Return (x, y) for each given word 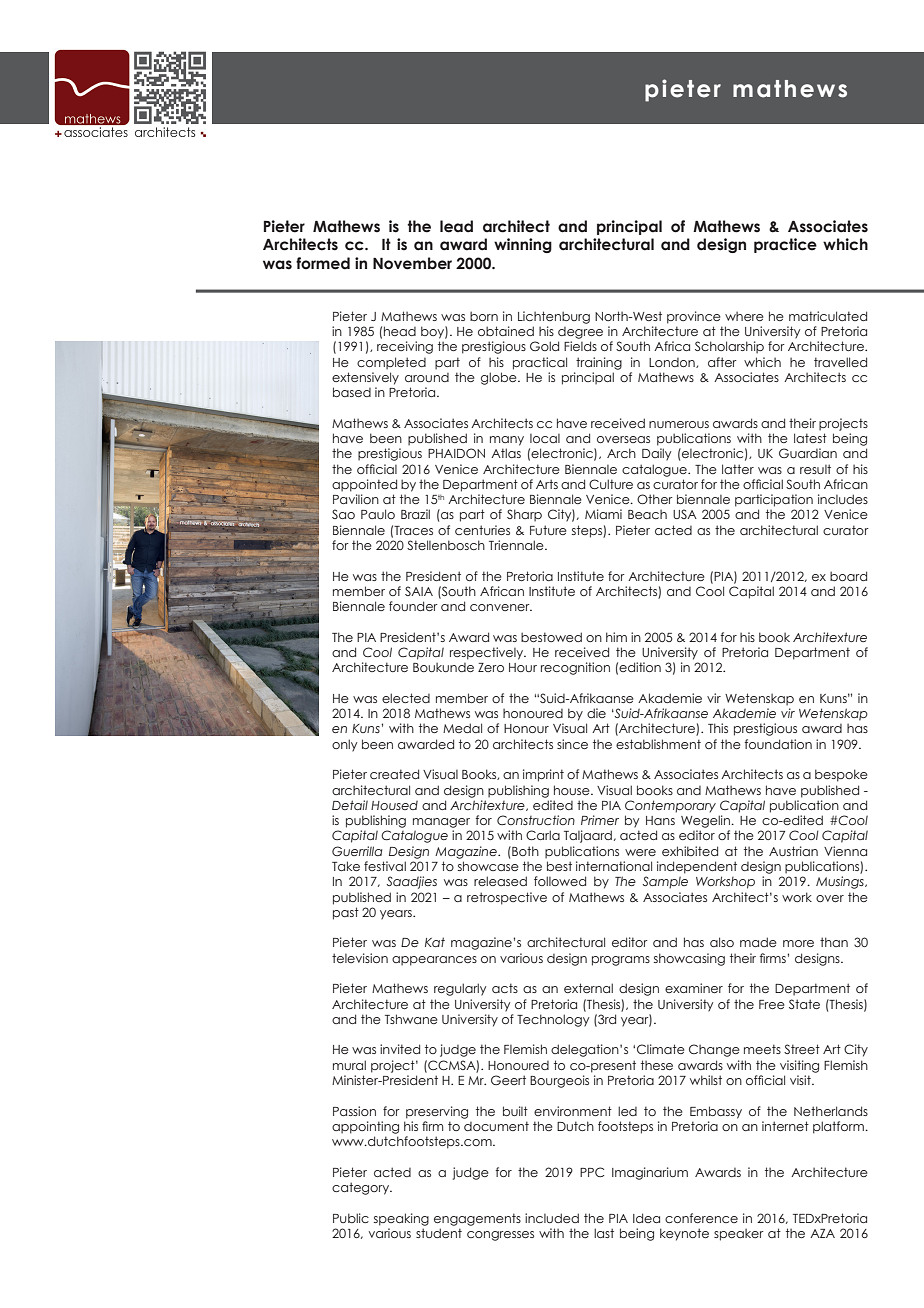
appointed (364, 485)
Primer (600, 820)
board (848, 576)
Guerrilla (357, 851)
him (616, 637)
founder (413, 606)
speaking (401, 1219)
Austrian (793, 851)
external (588, 988)
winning (523, 245)
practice (785, 245)
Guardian (808, 453)
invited (400, 1049)
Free (772, 1004)
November (412, 263)
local (545, 438)
